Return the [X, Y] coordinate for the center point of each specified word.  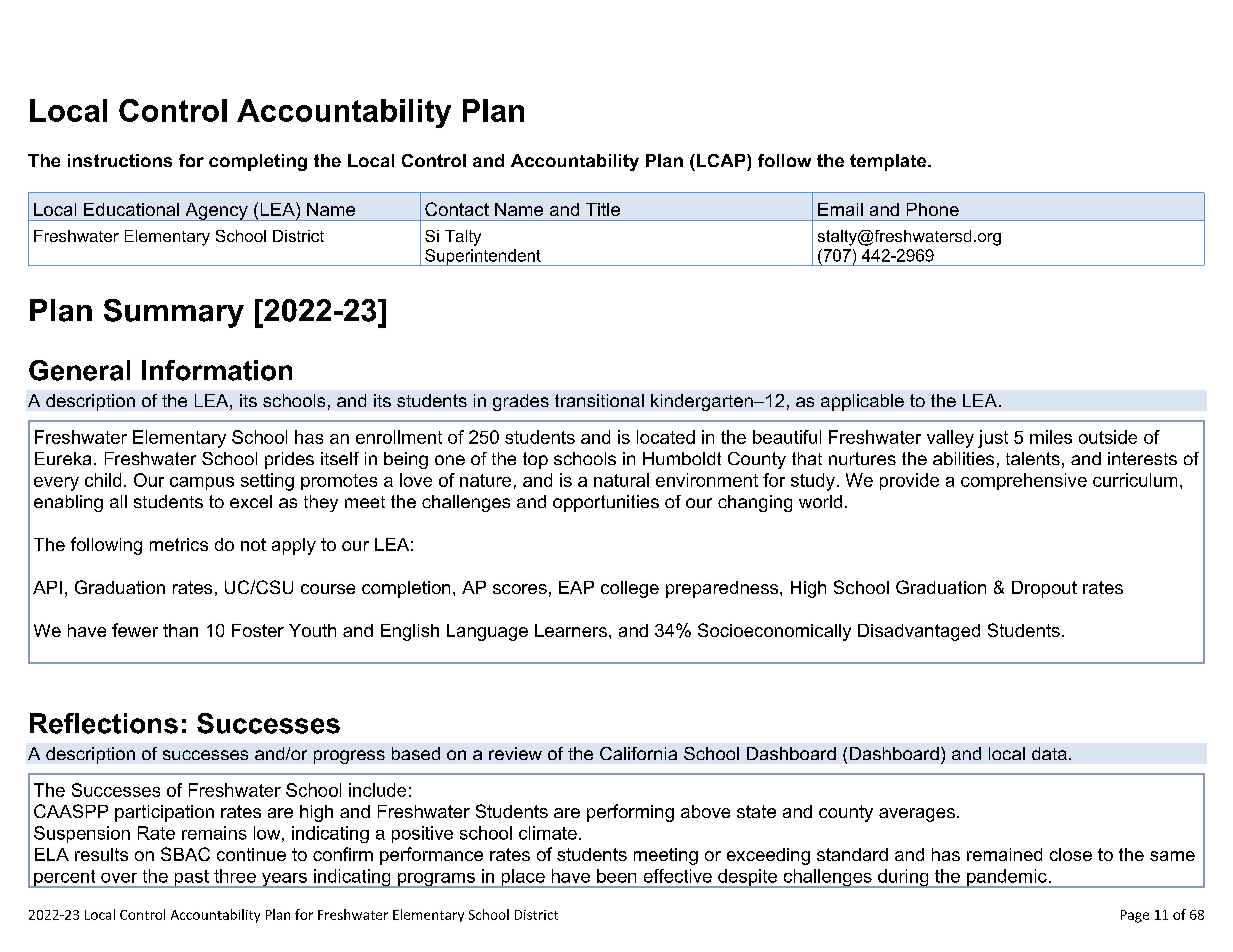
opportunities [606, 503]
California [638, 753]
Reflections [104, 723]
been [616, 876]
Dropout [1044, 589]
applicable [862, 402]
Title [603, 209]
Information [217, 370]
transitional [599, 400]
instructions [120, 160]
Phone [933, 209]
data [1049, 753]
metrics [179, 544]
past [191, 879]
